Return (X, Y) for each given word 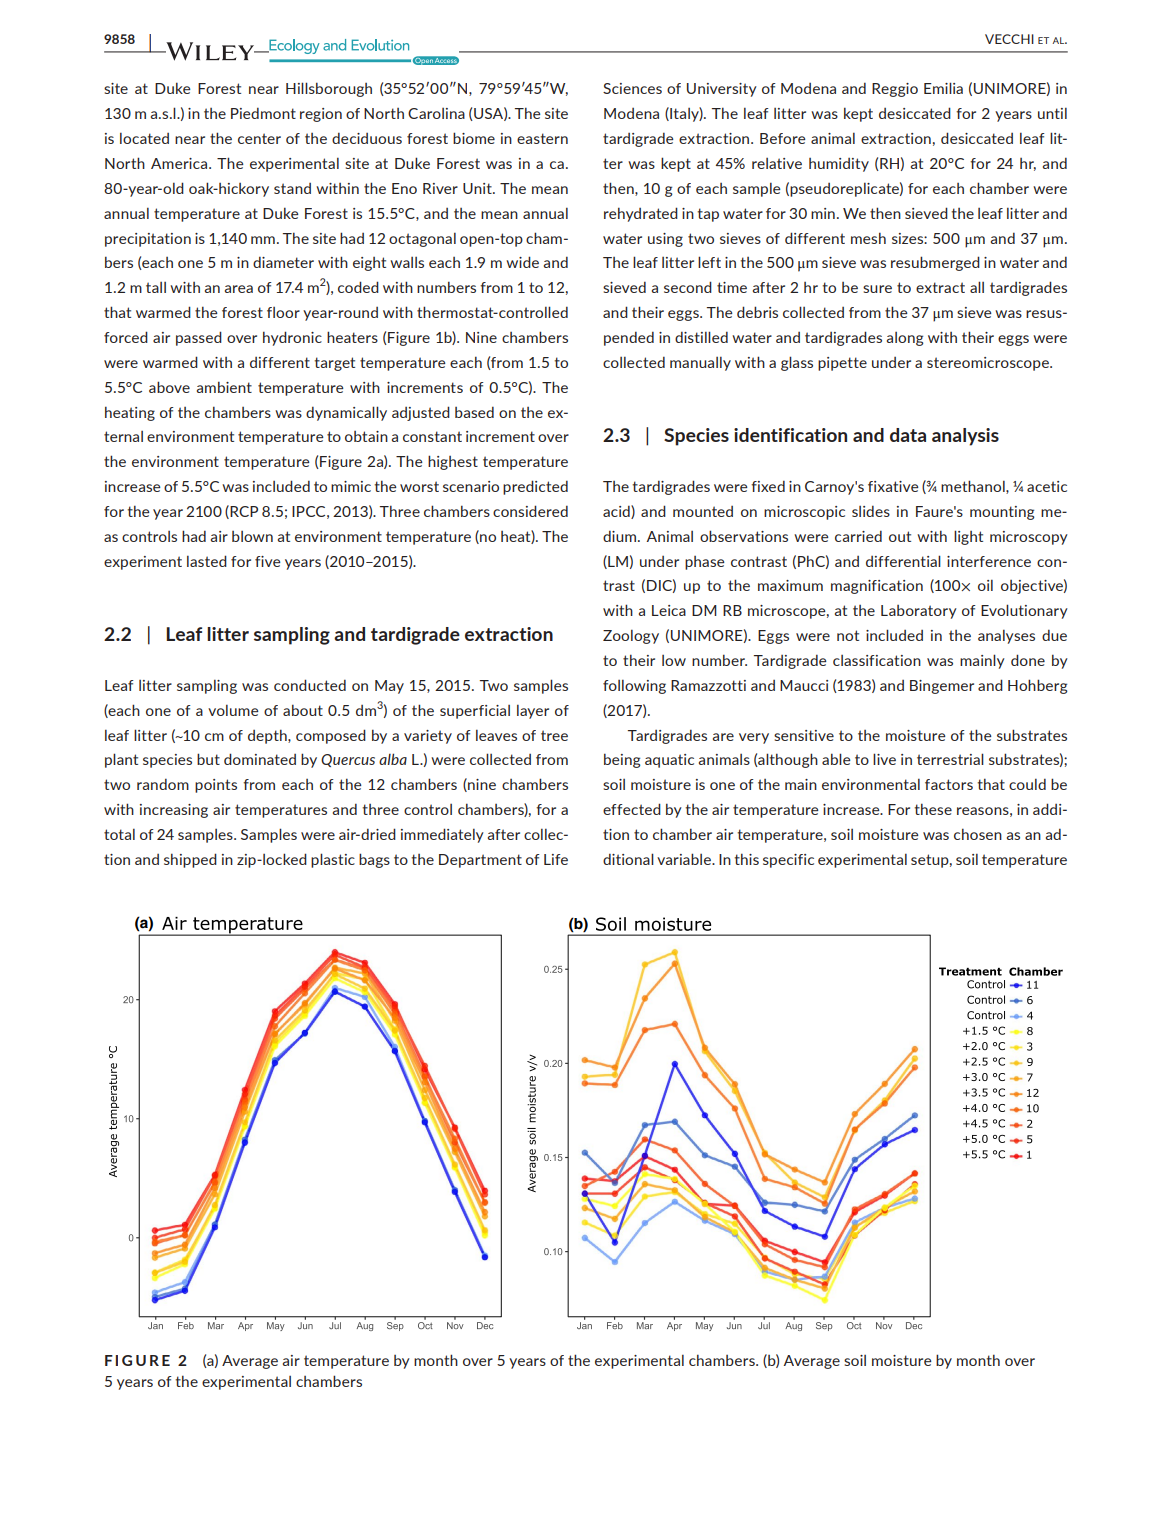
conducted (310, 685)
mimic (351, 486)
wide (522, 262)
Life (556, 859)
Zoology (631, 637)
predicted (535, 487)
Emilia (943, 88)
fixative (893, 486)
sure (877, 289)
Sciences (632, 88)
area (239, 289)
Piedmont (263, 113)
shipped (190, 860)
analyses (1006, 637)
